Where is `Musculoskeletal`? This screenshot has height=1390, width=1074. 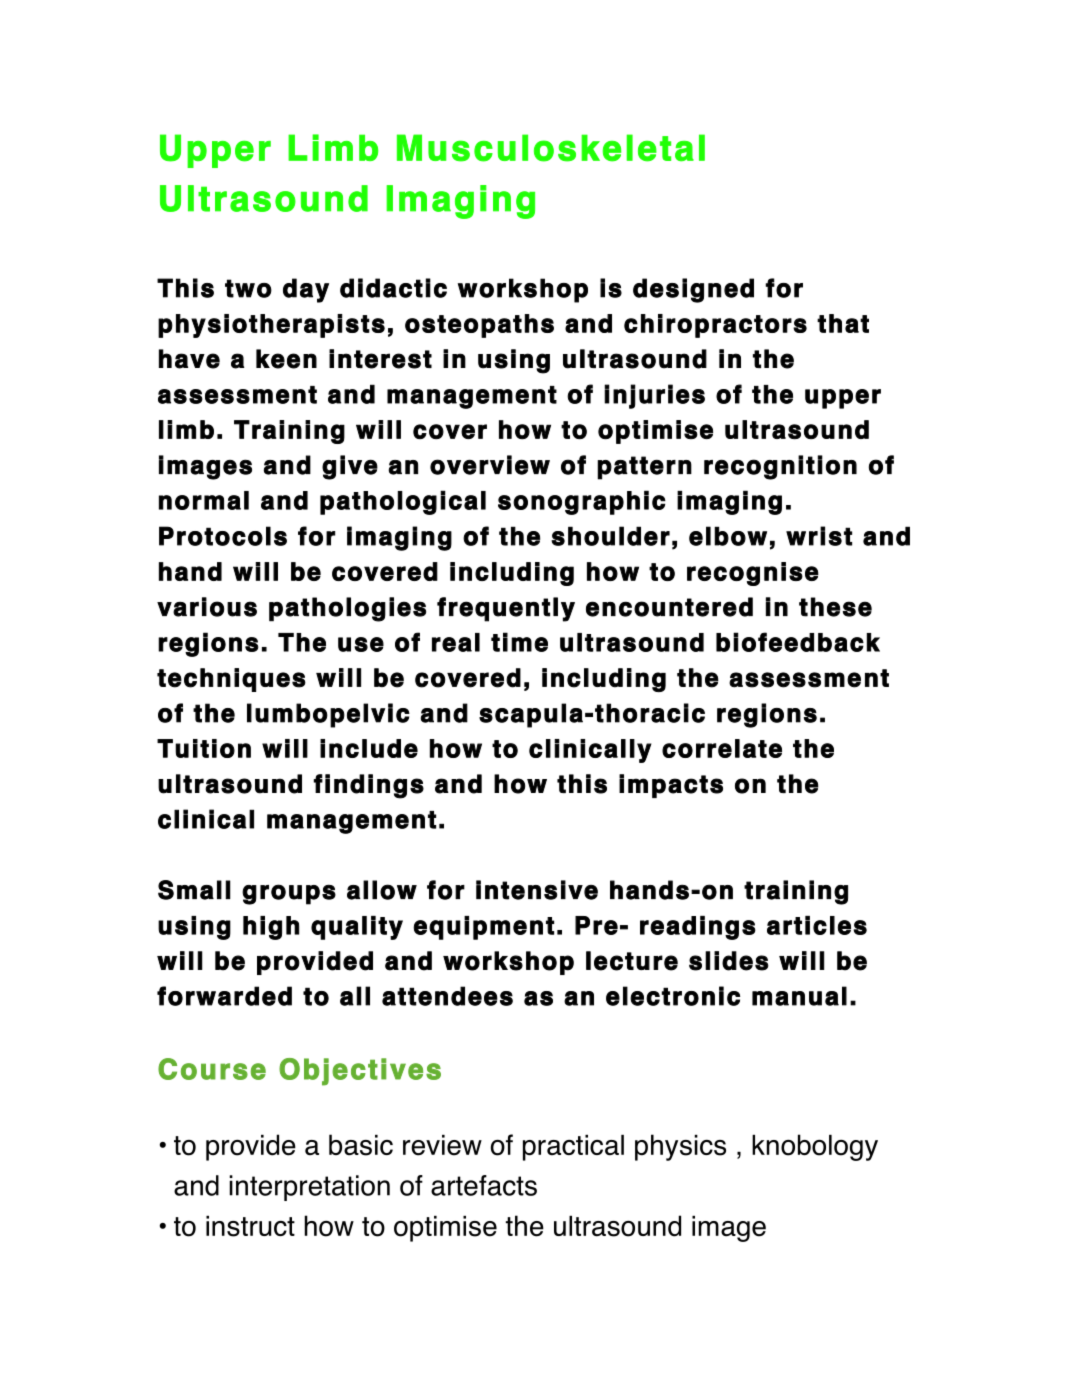
Musculoskeletal is located at coordinates (551, 148).
